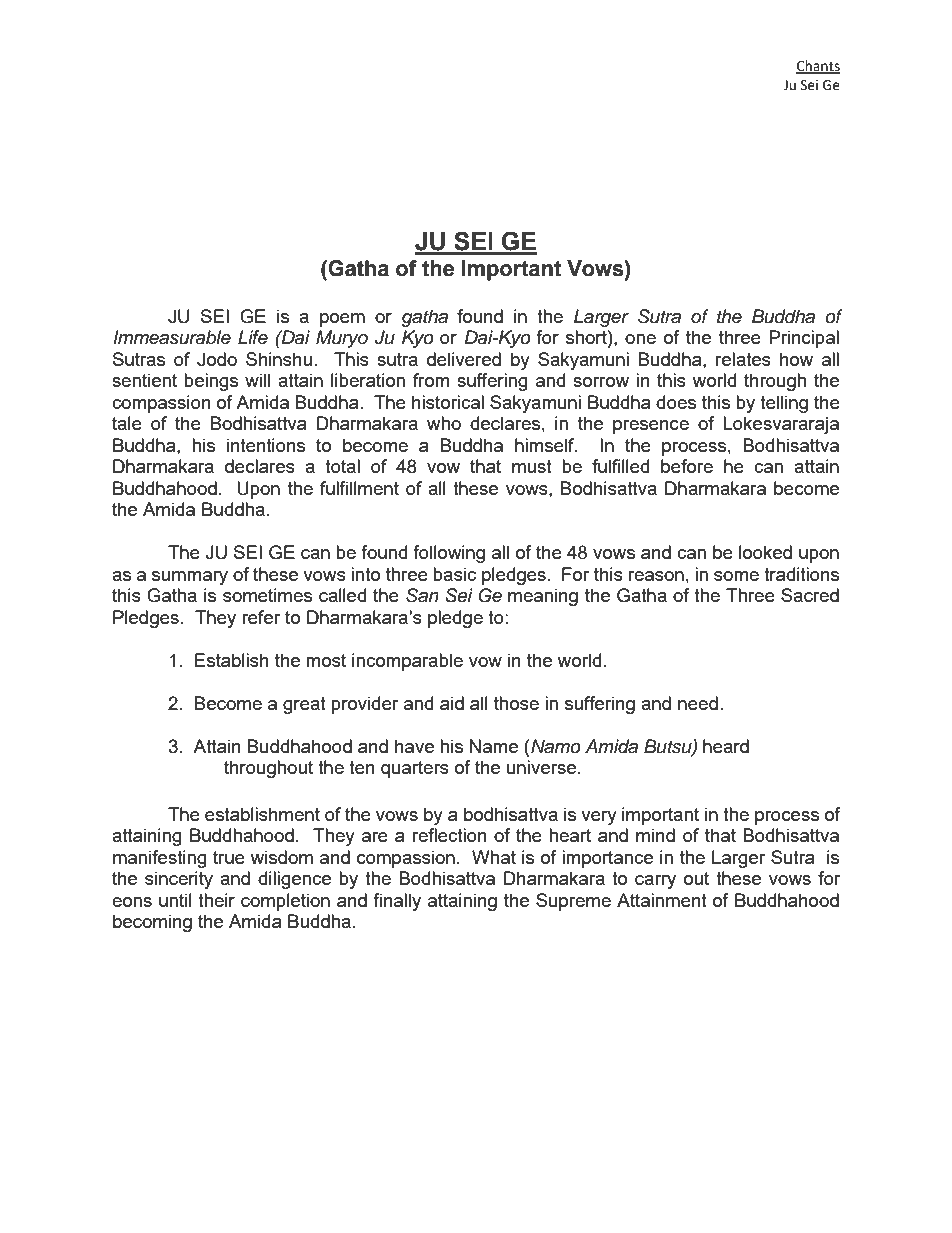  What do you see at coordinates (216, 900) in the document?
I see `their` at bounding box center [216, 900].
